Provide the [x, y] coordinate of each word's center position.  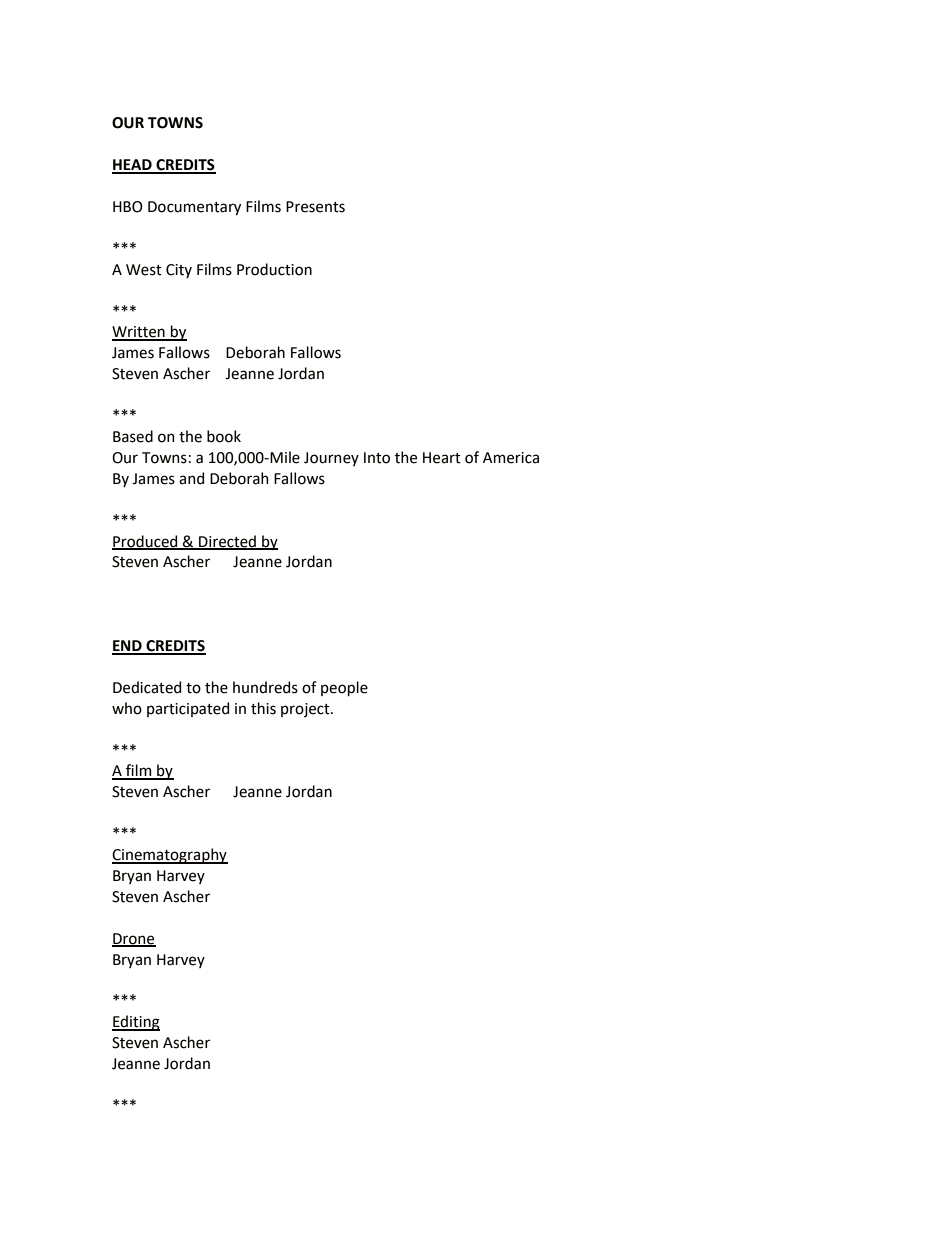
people [344, 688]
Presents [315, 207]
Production [274, 269]
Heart [442, 458]
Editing [136, 1023]
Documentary [194, 208]
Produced [146, 542]
